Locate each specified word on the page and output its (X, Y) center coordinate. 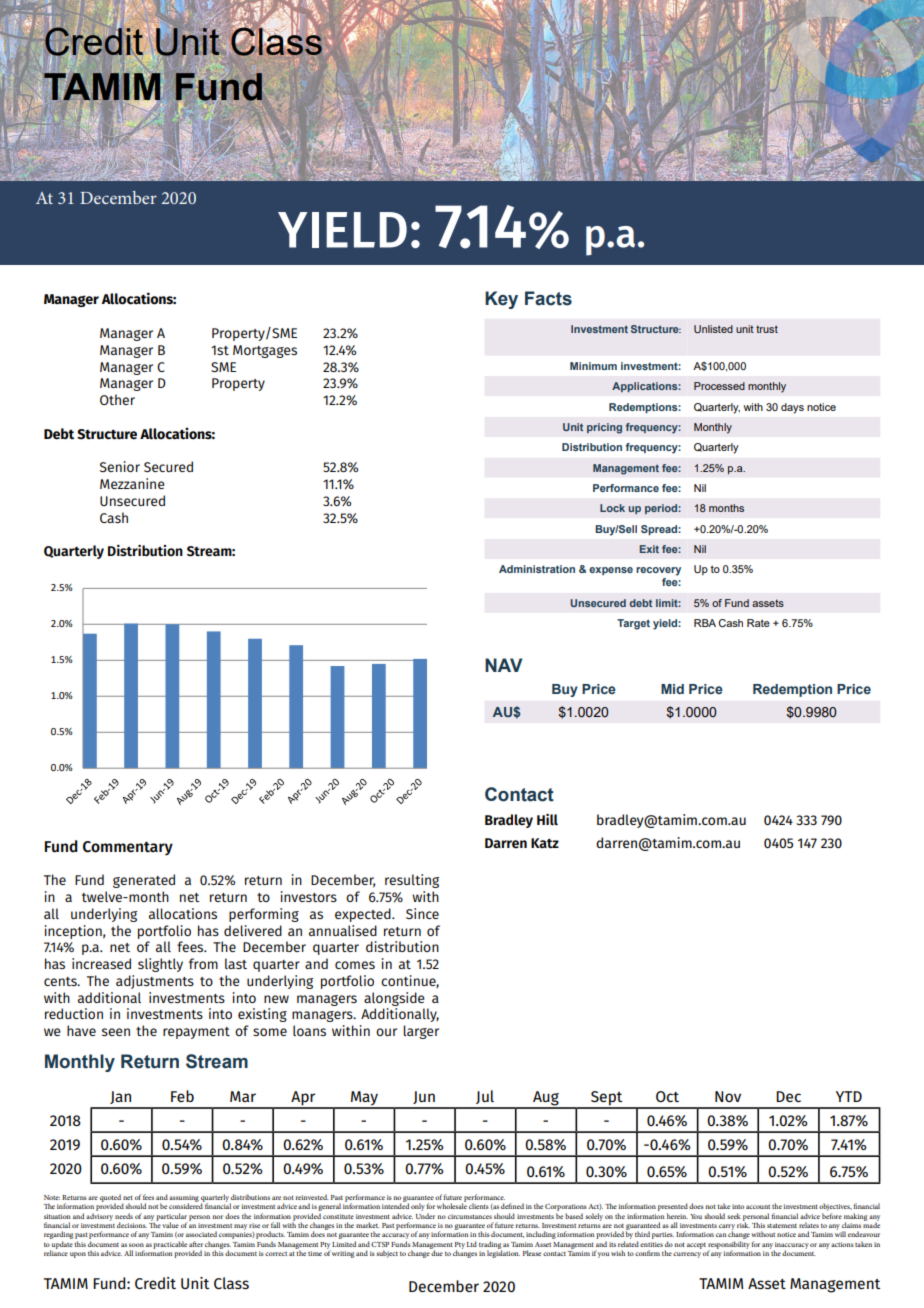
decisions (132, 1225)
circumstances (470, 1216)
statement (782, 1226)
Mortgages (265, 351)
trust (767, 329)
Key (501, 300)
